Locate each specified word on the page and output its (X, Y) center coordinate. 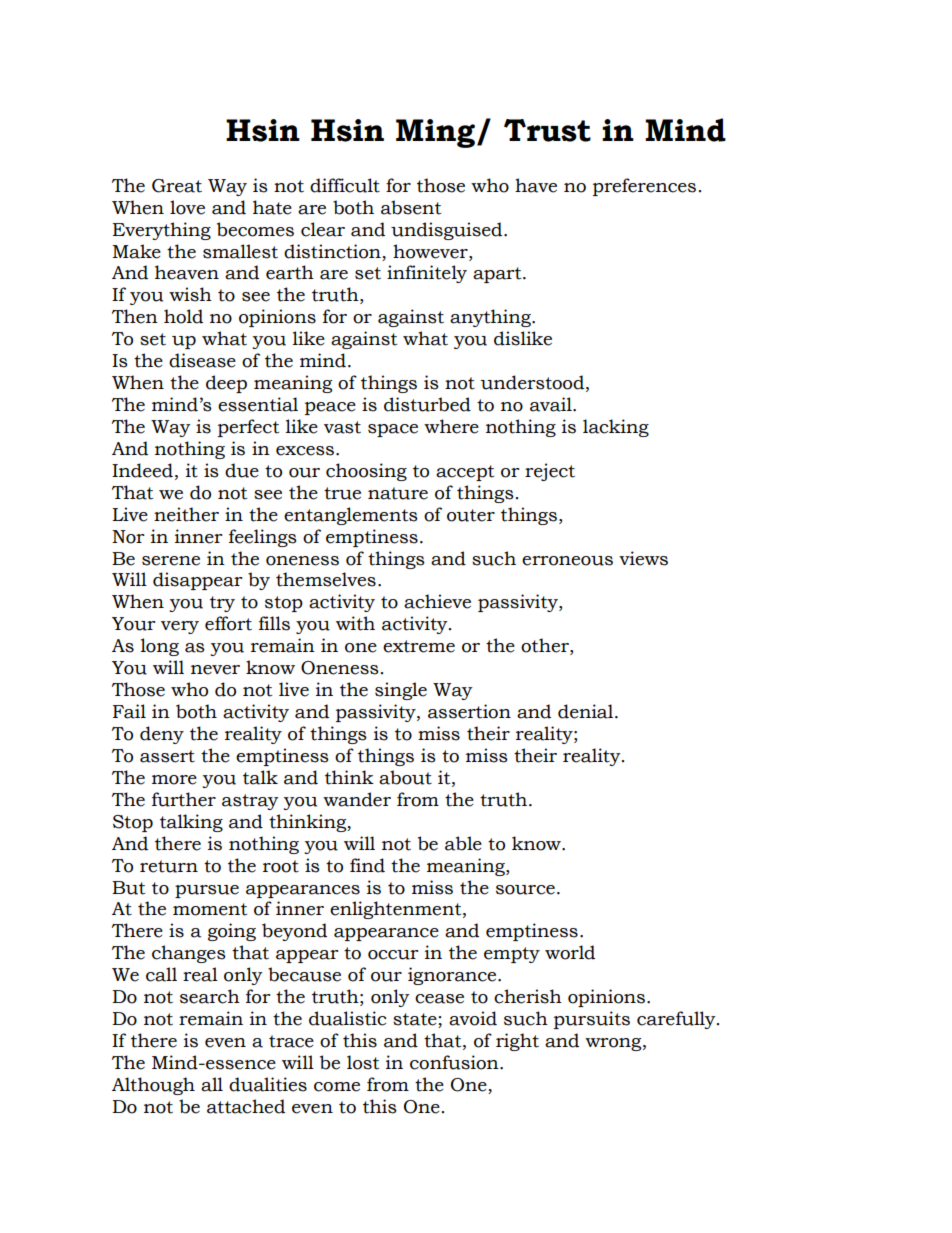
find (367, 865)
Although (153, 1086)
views (643, 558)
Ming (437, 133)
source (525, 890)
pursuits (592, 1020)
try (222, 604)
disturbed (427, 404)
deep (226, 384)
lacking (616, 428)
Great (177, 186)
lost (363, 1062)
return (169, 866)
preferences (644, 187)
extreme (419, 646)
